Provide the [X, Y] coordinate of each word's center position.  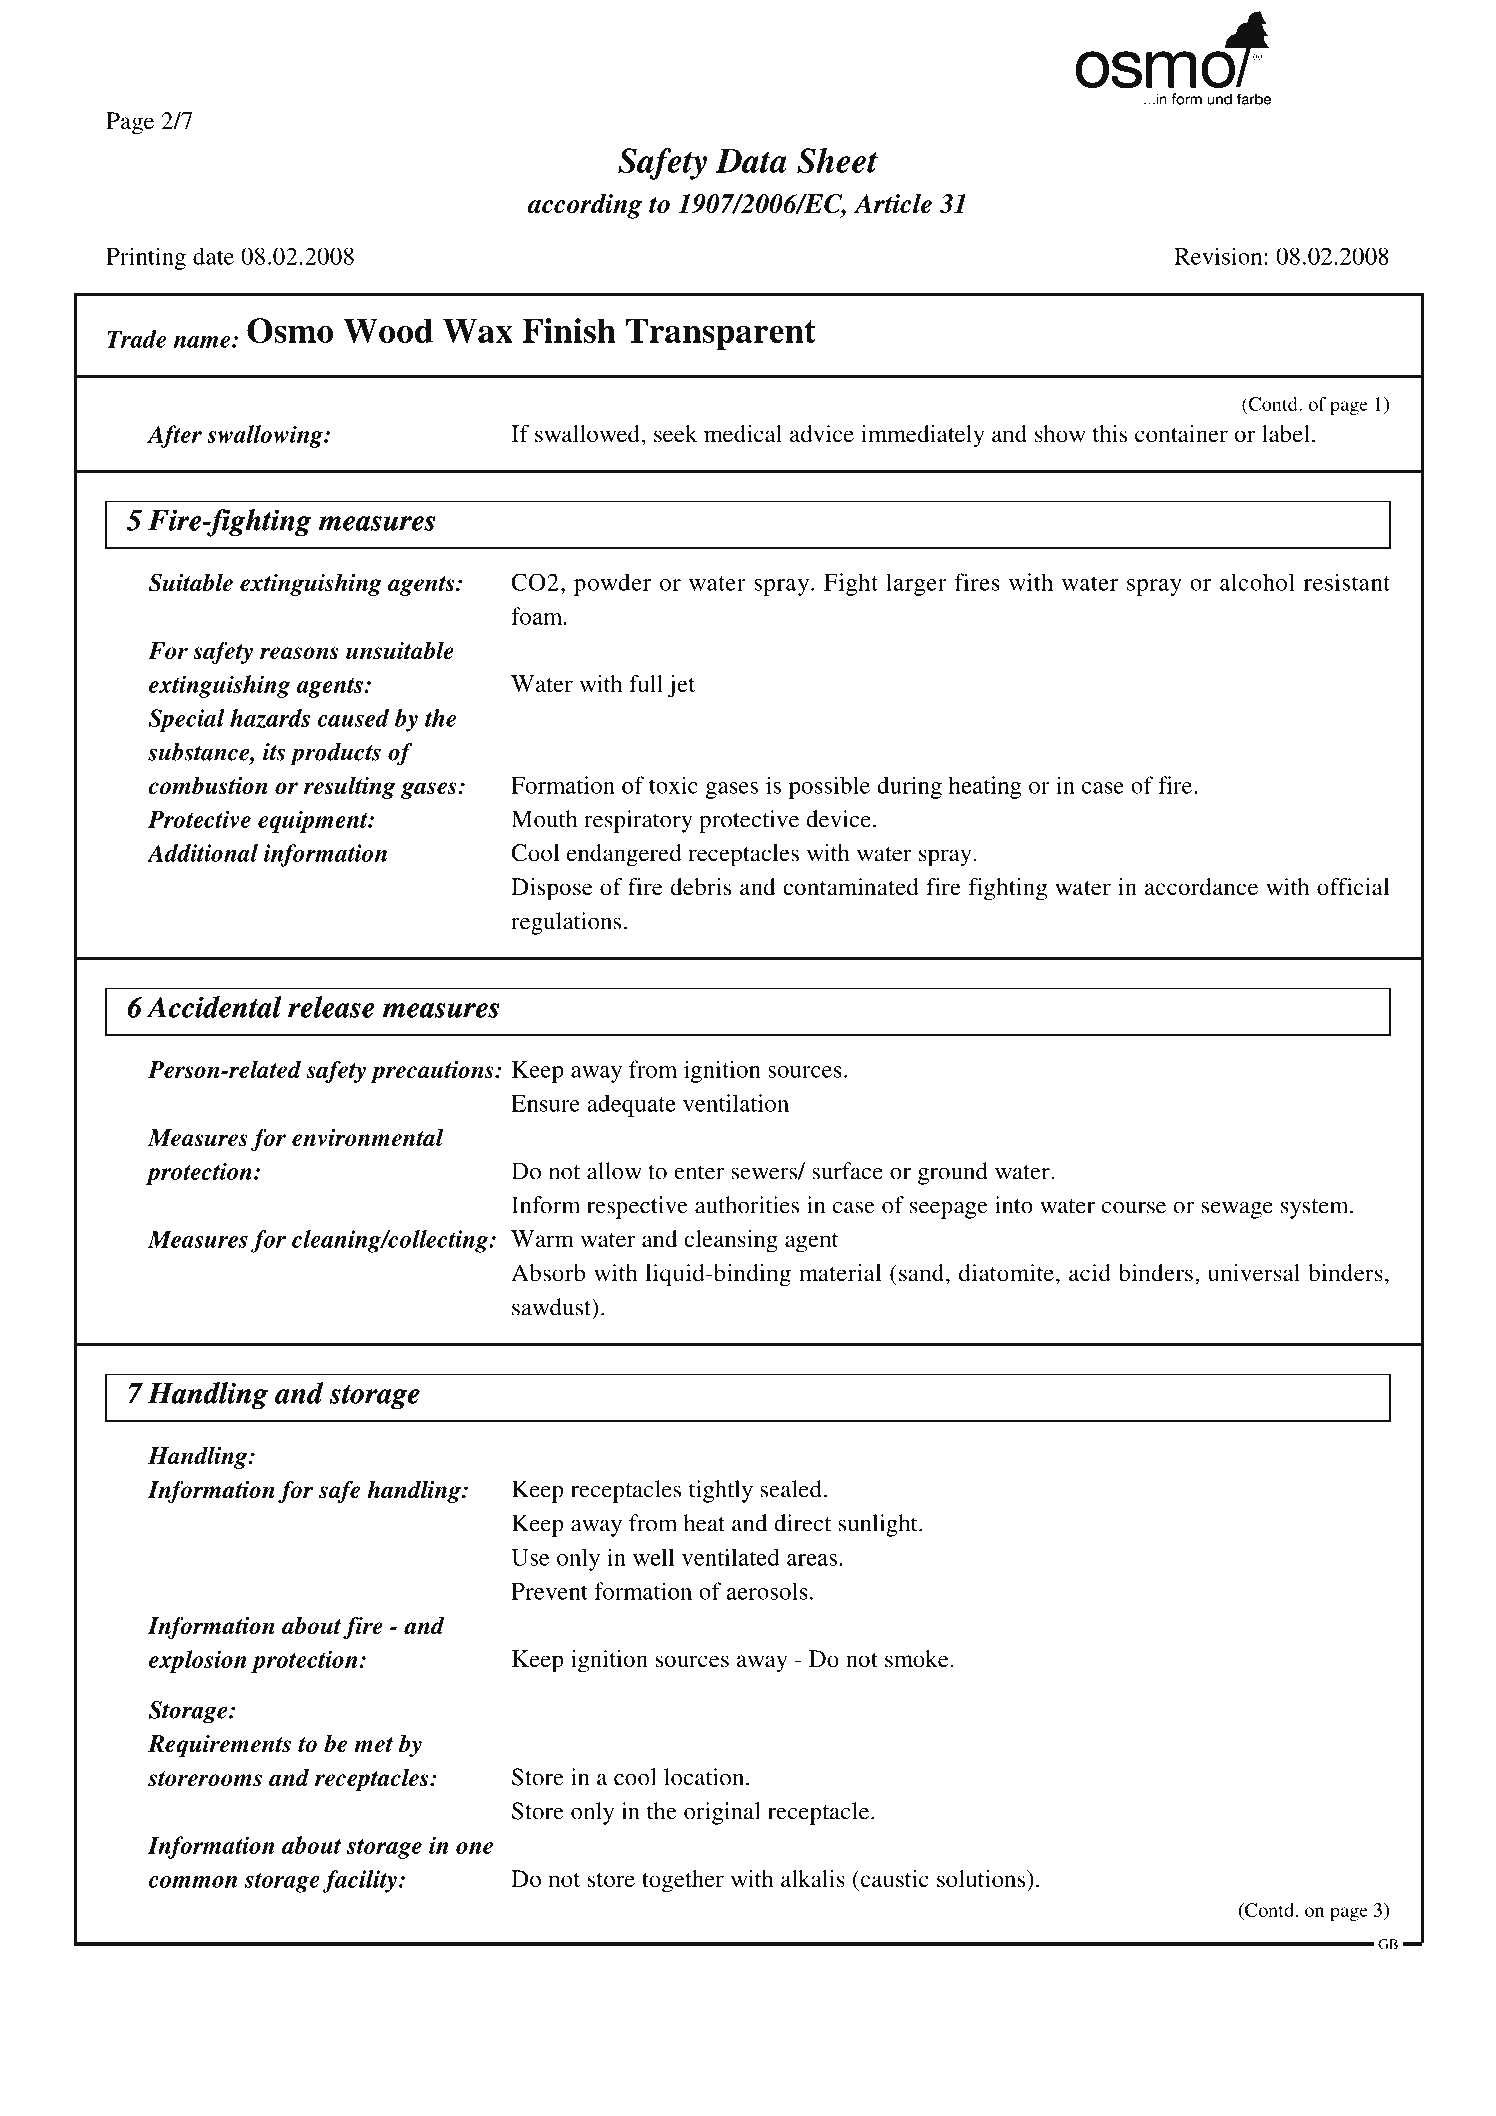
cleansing [731, 1241]
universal [1254, 1273]
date [213, 256]
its [274, 752]
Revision [1218, 256]
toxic [673, 785]
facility [360, 1881]
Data [751, 161]
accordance [1201, 887]
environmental [368, 1137]
